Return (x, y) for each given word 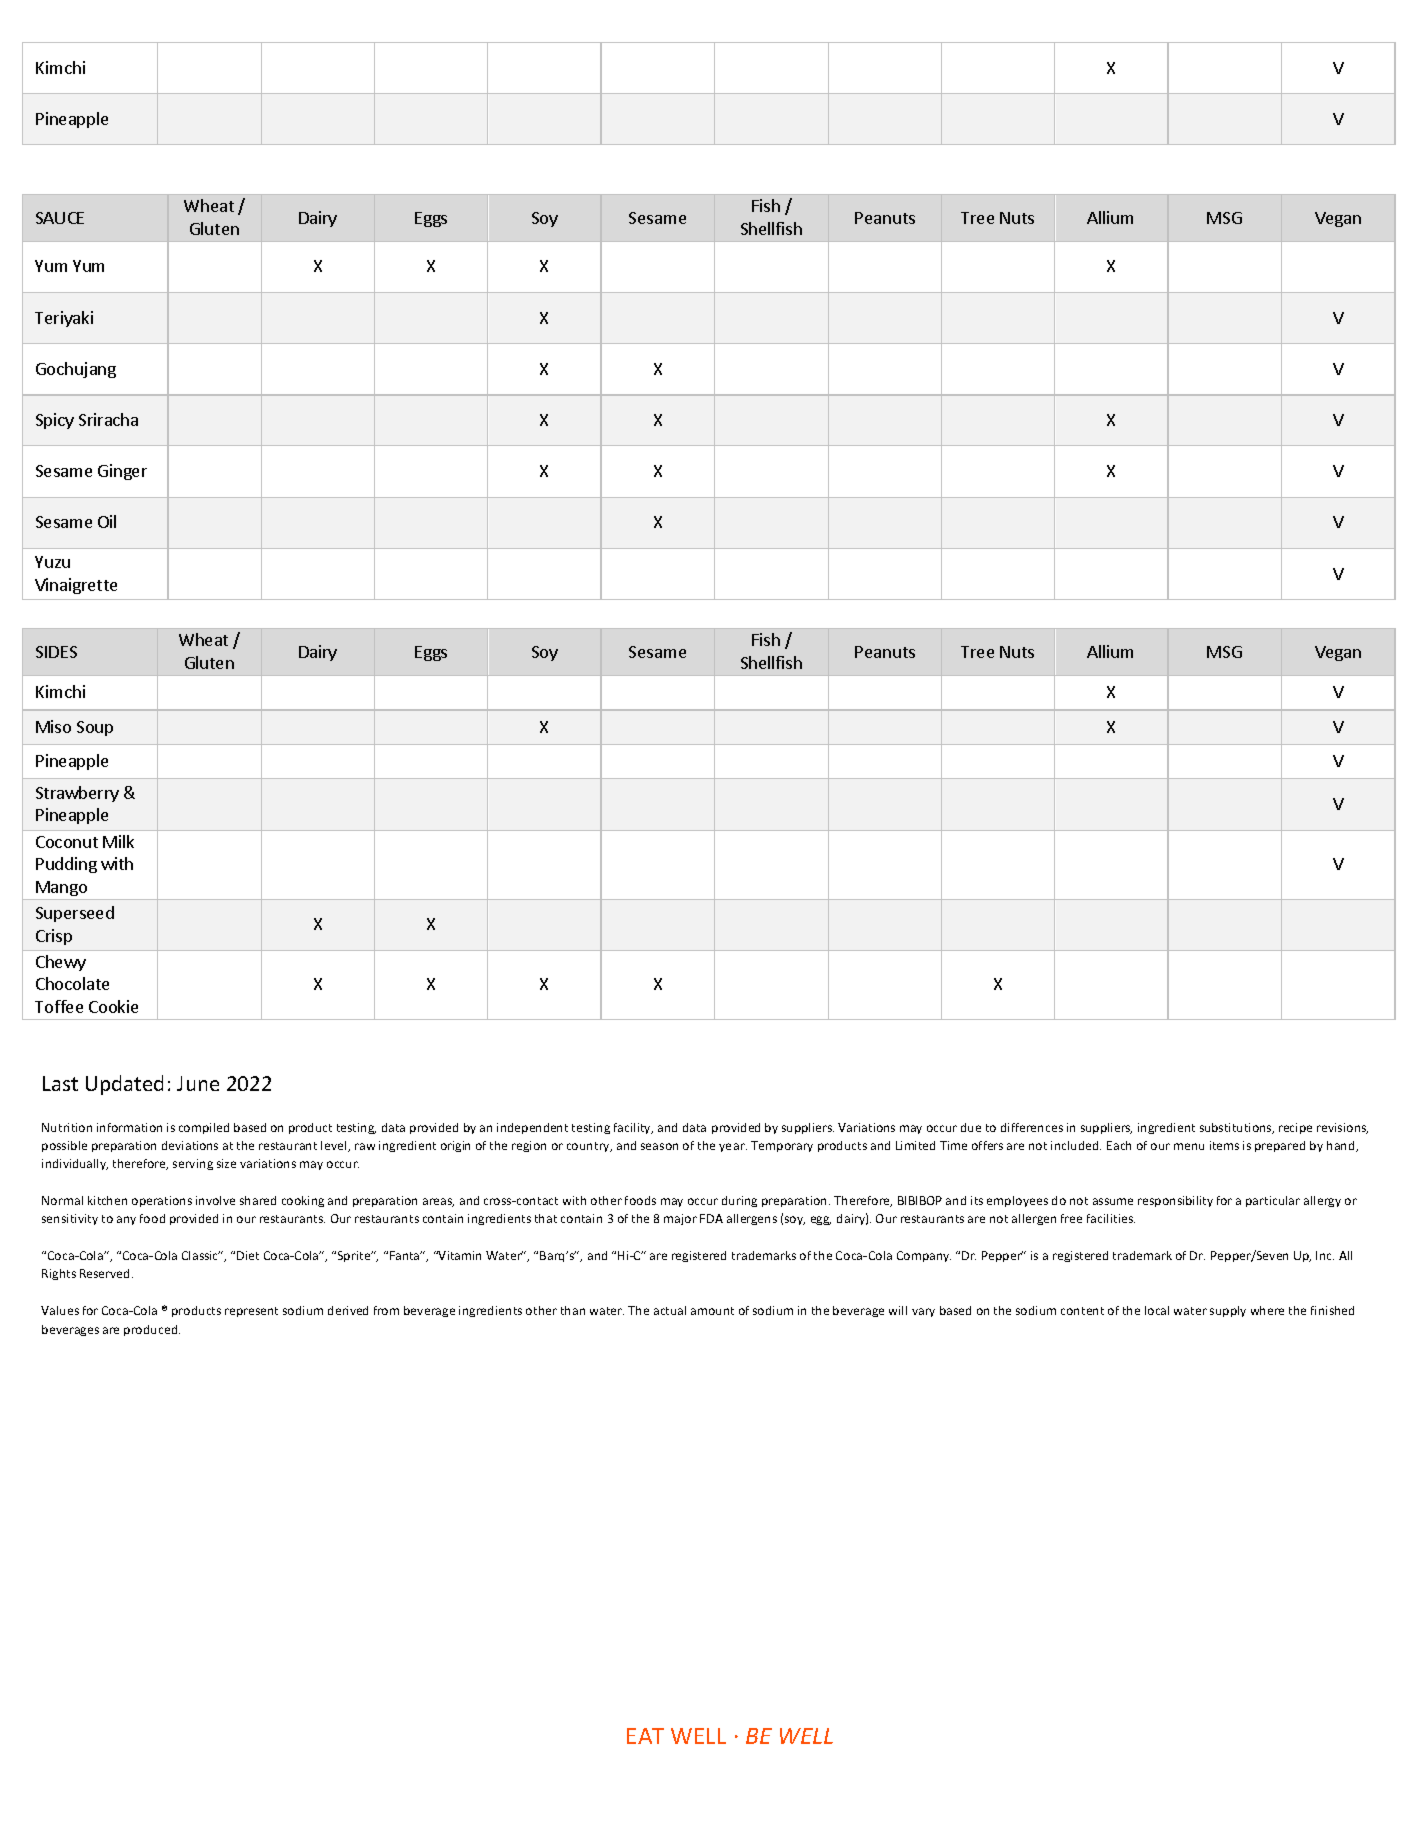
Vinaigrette (76, 586)
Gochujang (76, 370)
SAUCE (60, 218)
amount (712, 1311)
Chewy (61, 963)
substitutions (1237, 1128)
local (1157, 1310)
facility (633, 1128)
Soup (95, 728)
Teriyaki (64, 319)
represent (251, 1312)
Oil (107, 521)
